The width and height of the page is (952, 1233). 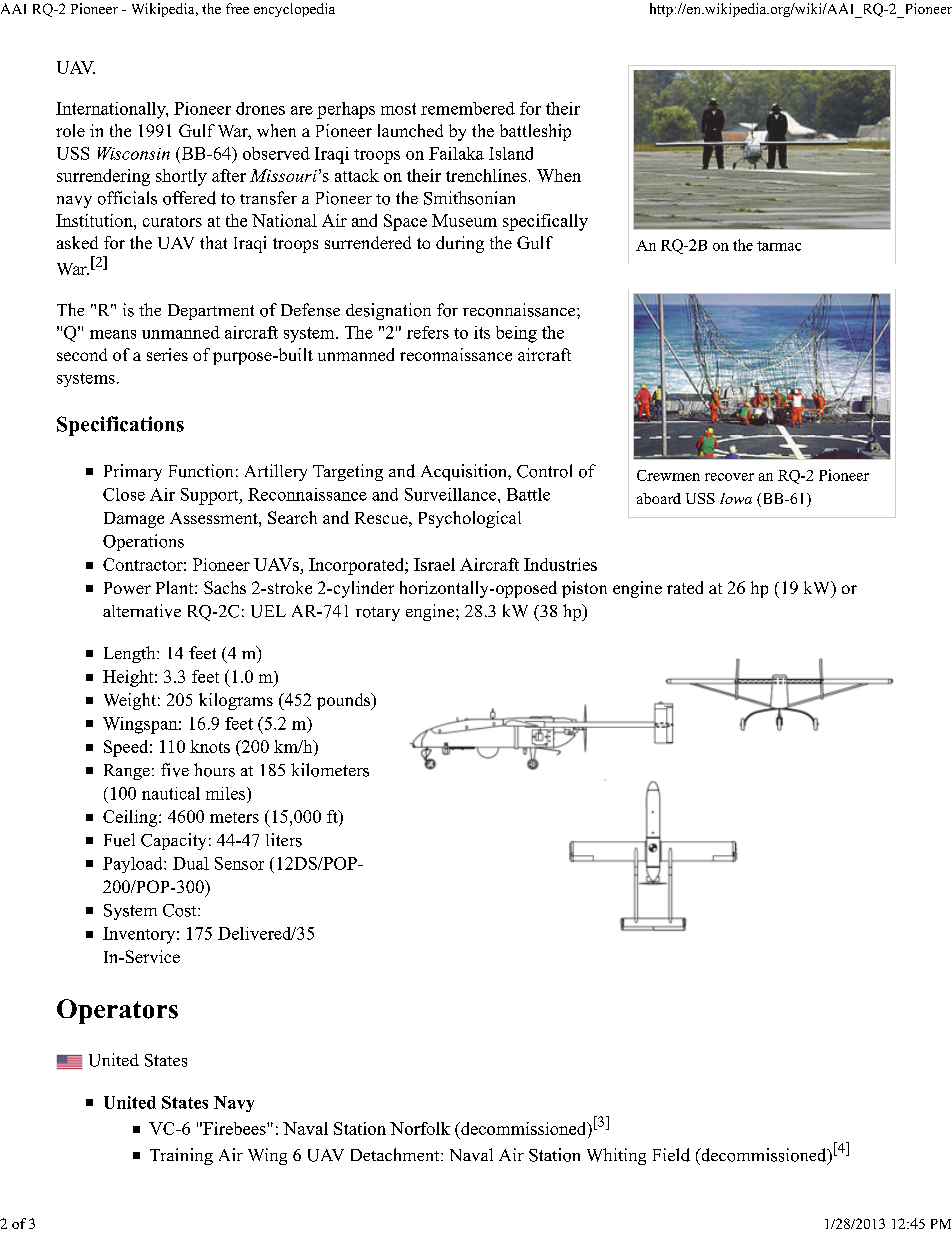 I want to click on free, so click(x=237, y=8).
